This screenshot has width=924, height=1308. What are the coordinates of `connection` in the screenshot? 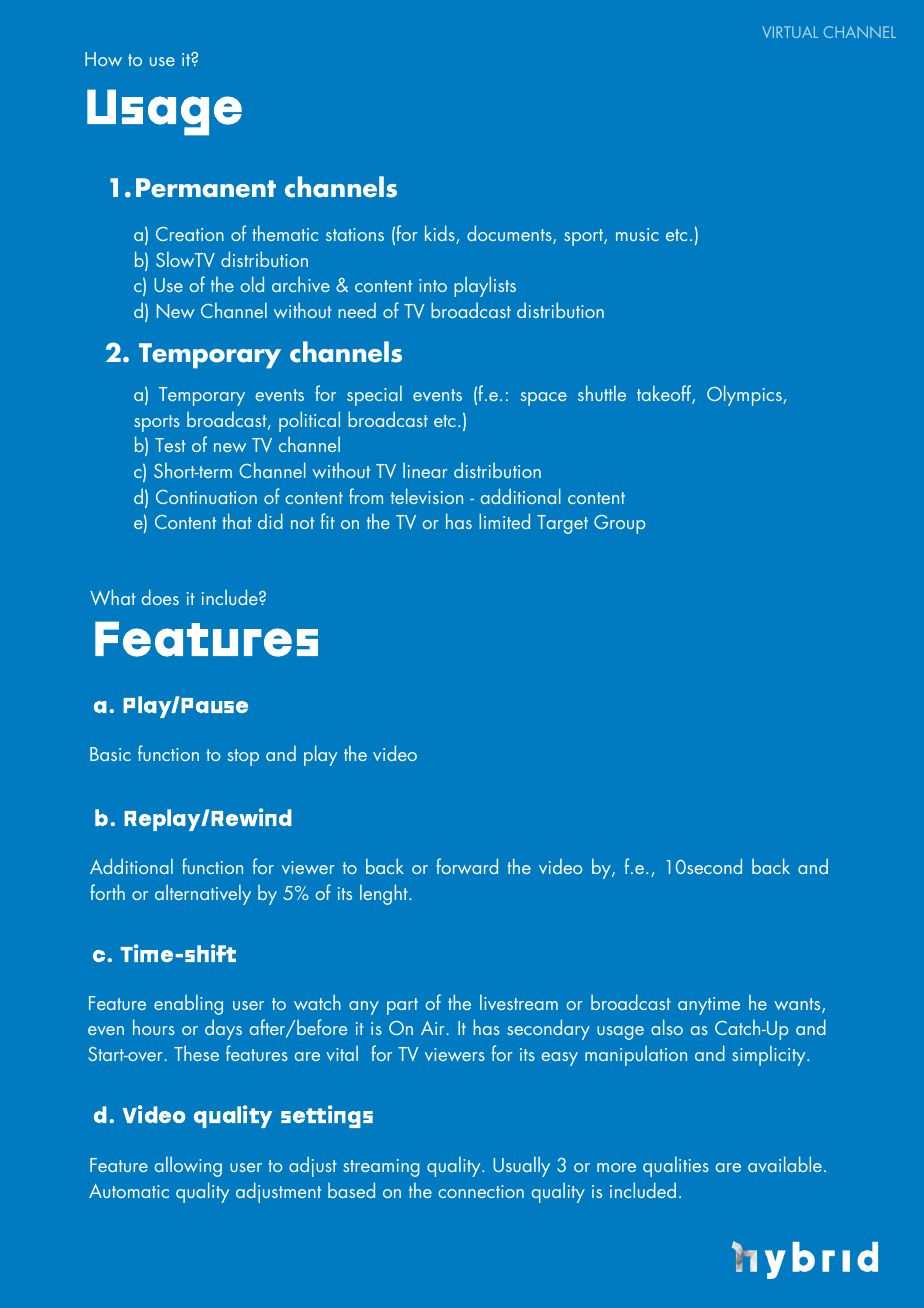 It's located at (481, 1191).
